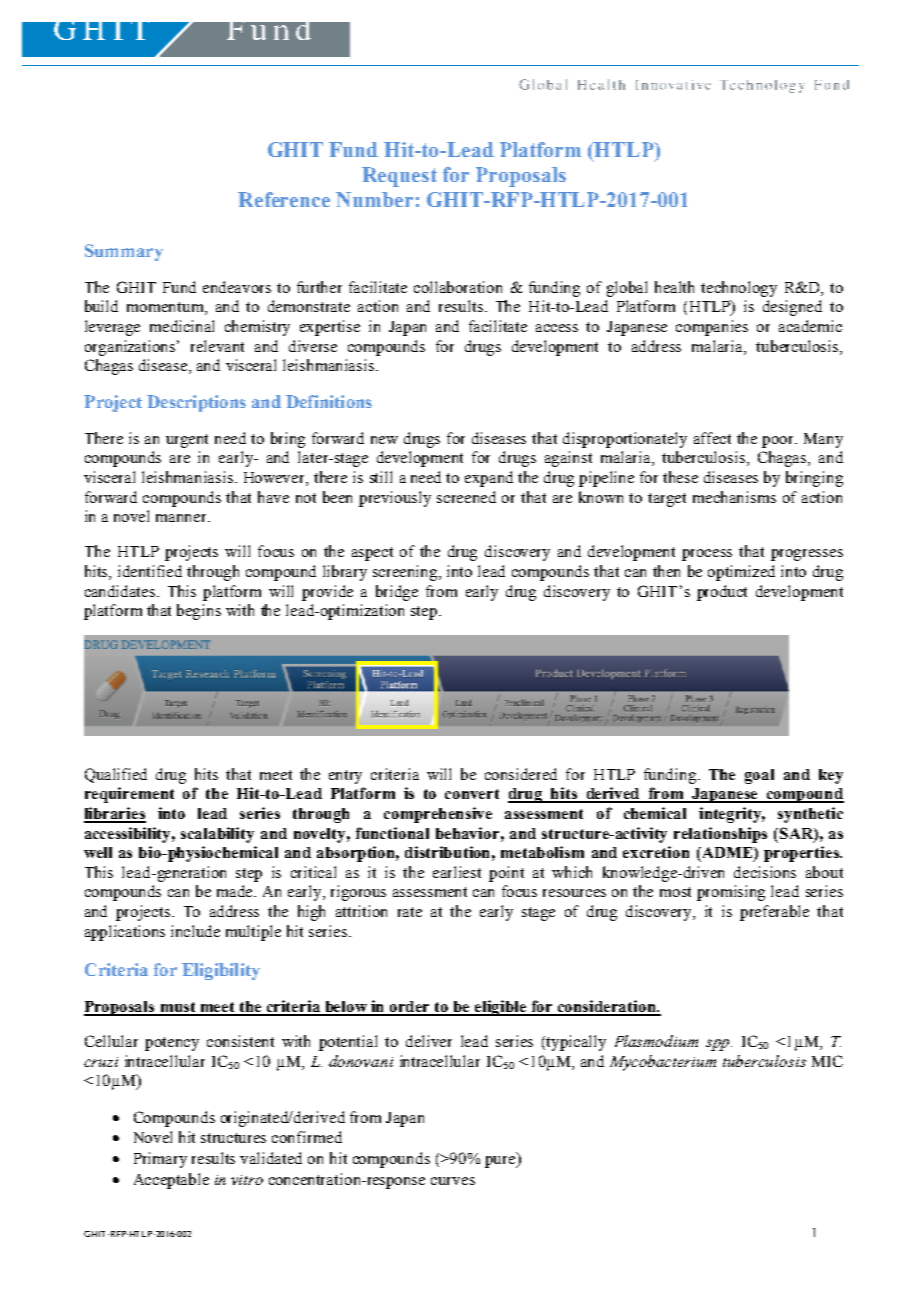 This image has height=1308, width=924. Describe the element at coordinates (489, 479) in the image. I see `expand` at that location.
